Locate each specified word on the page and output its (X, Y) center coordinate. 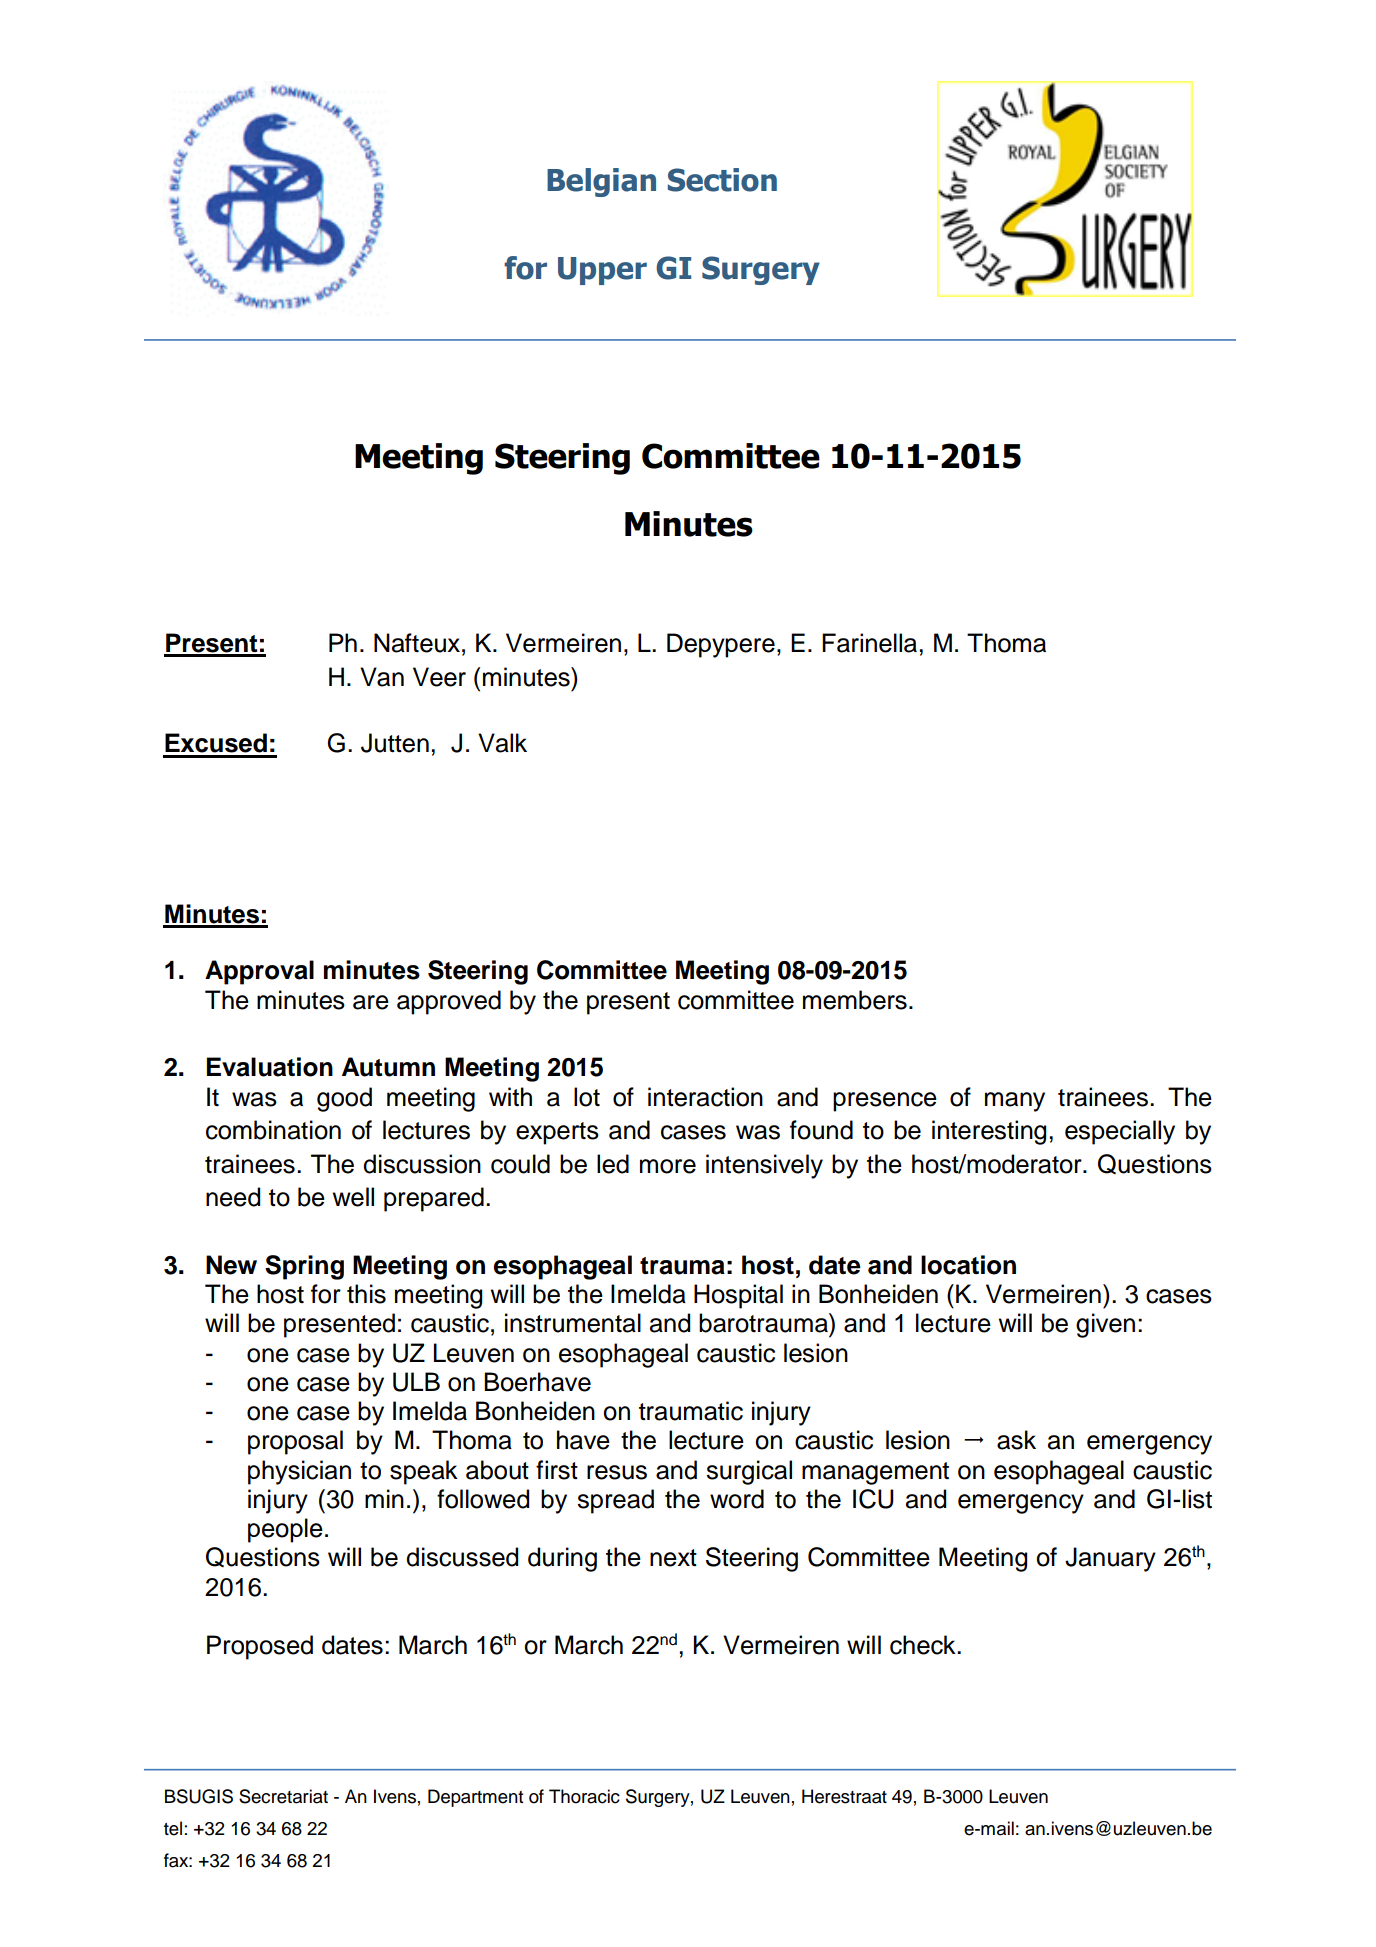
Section (722, 180)
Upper (602, 271)
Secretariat (283, 1796)
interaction (705, 1097)
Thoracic (584, 1796)
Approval (259, 972)
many (1015, 1102)
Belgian (601, 182)
